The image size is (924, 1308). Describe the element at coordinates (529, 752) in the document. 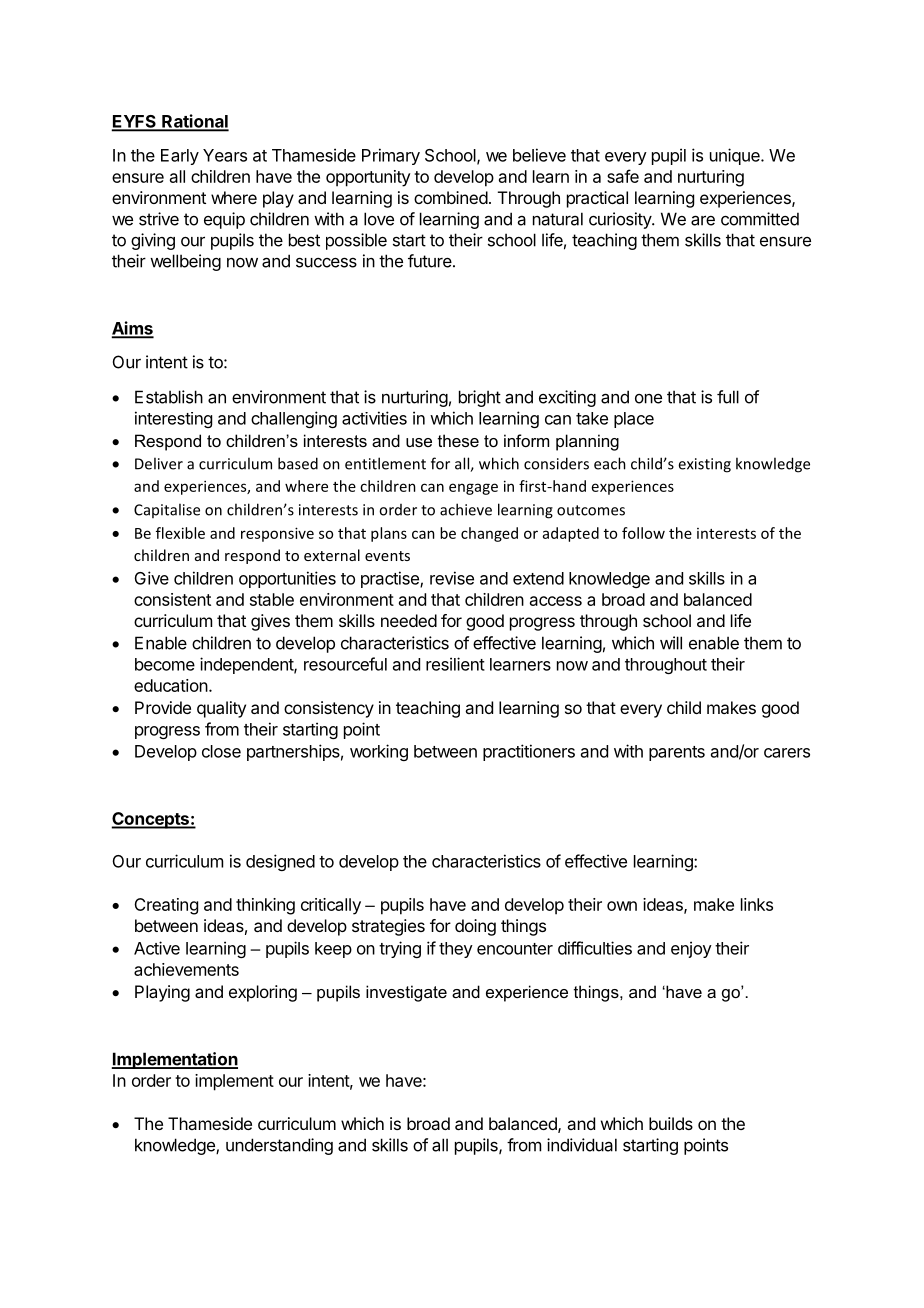

I see `practitioners` at that location.
